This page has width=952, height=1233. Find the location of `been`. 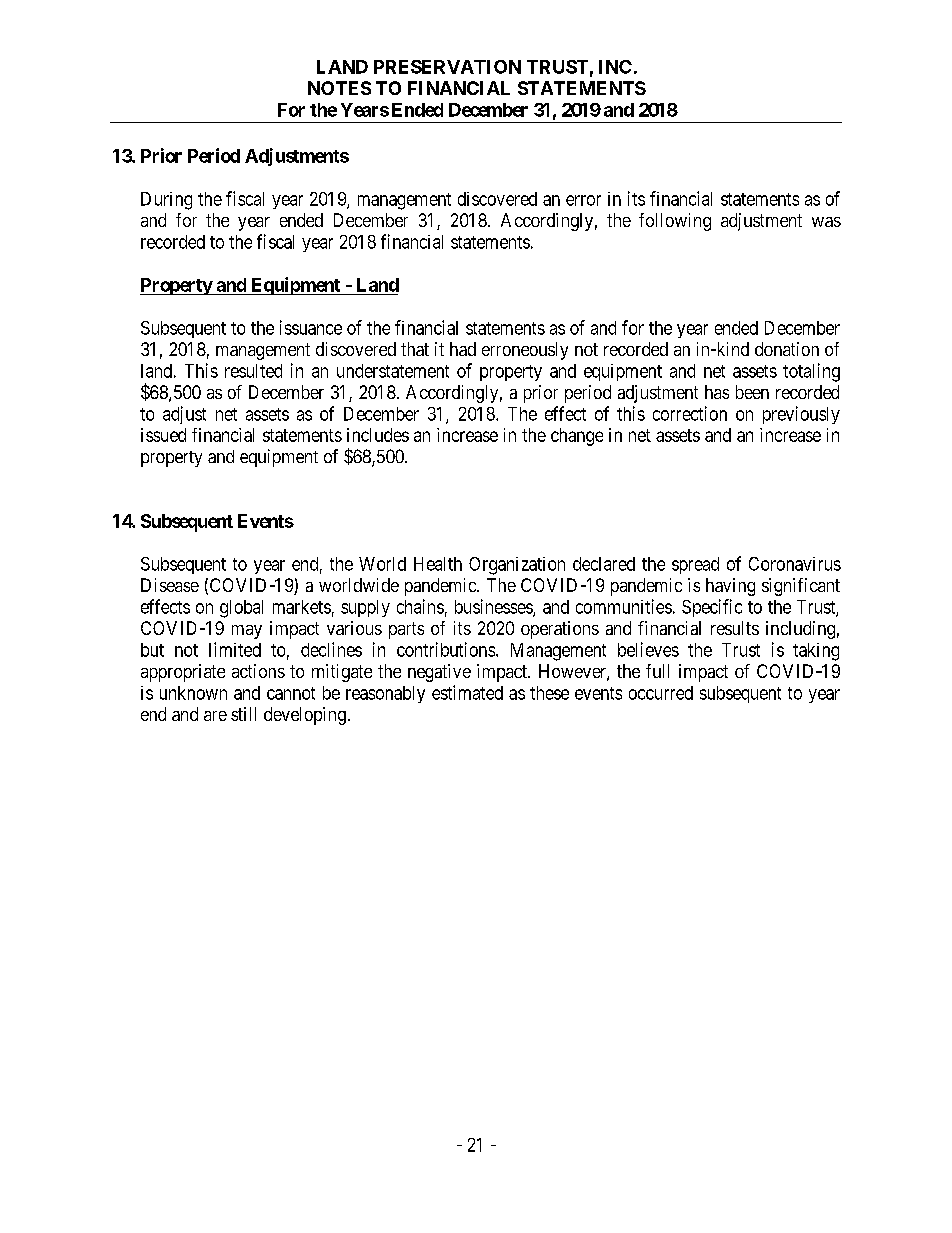

been is located at coordinates (752, 392).
